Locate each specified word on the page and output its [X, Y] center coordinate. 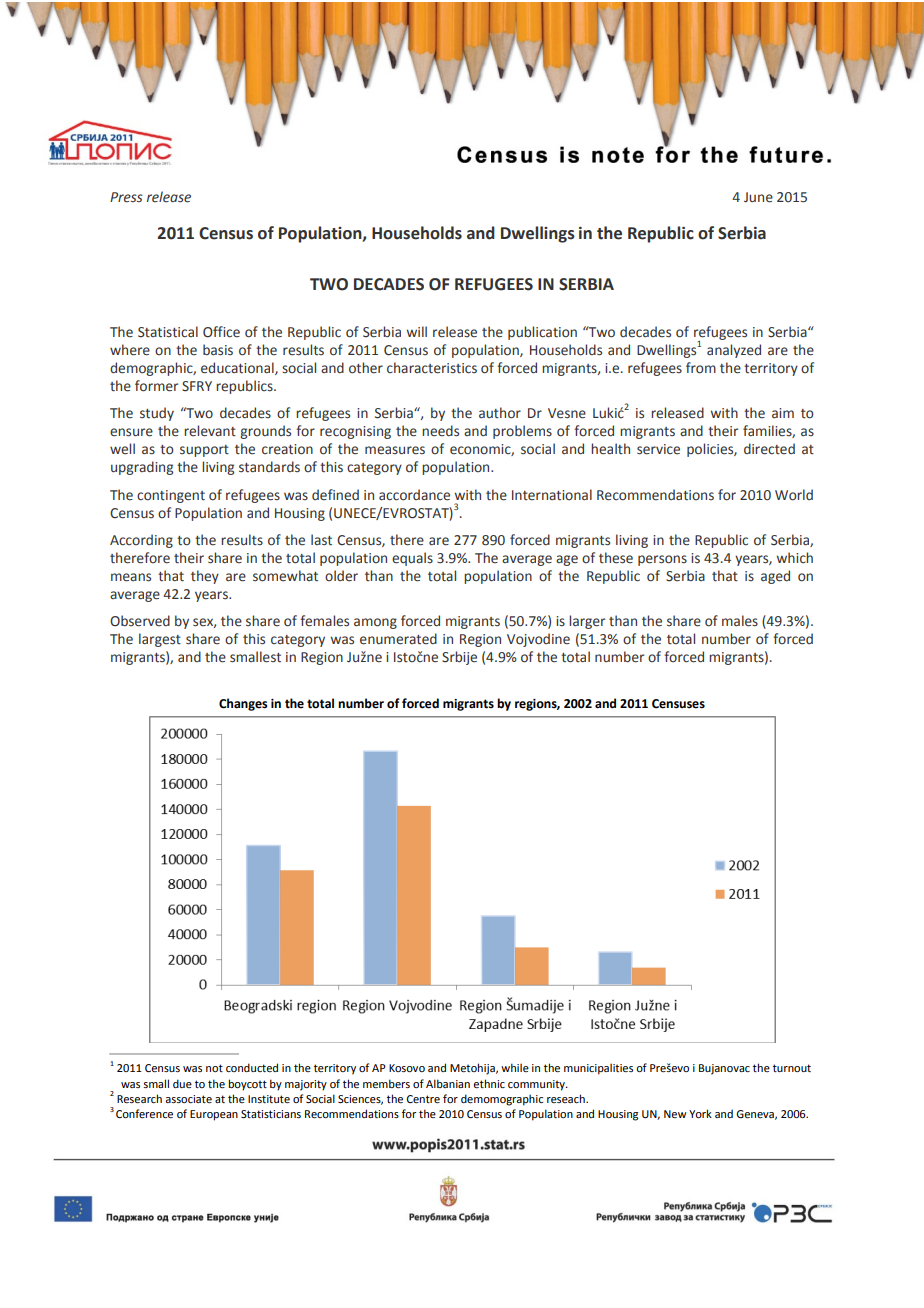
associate [188, 1099]
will [417, 331]
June [758, 197]
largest [160, 640]
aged [775, 577]
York [700, 1113]
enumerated [398, 639]
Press [126, 197]
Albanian [448, 1083]
